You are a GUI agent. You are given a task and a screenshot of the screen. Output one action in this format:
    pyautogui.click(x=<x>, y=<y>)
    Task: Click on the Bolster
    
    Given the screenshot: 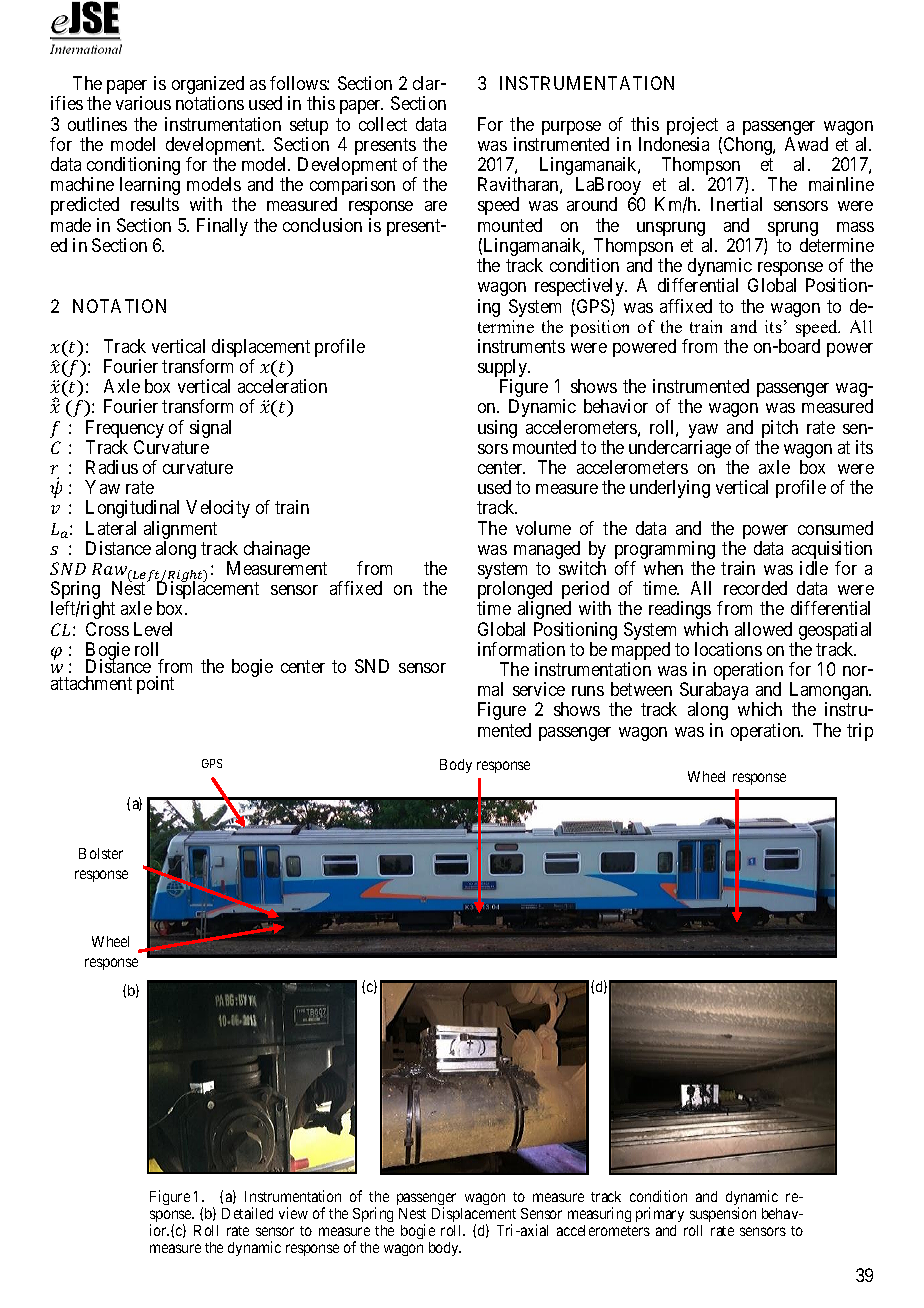 What is the action you would take?
    pyautogui.click(x=101, y=853)
